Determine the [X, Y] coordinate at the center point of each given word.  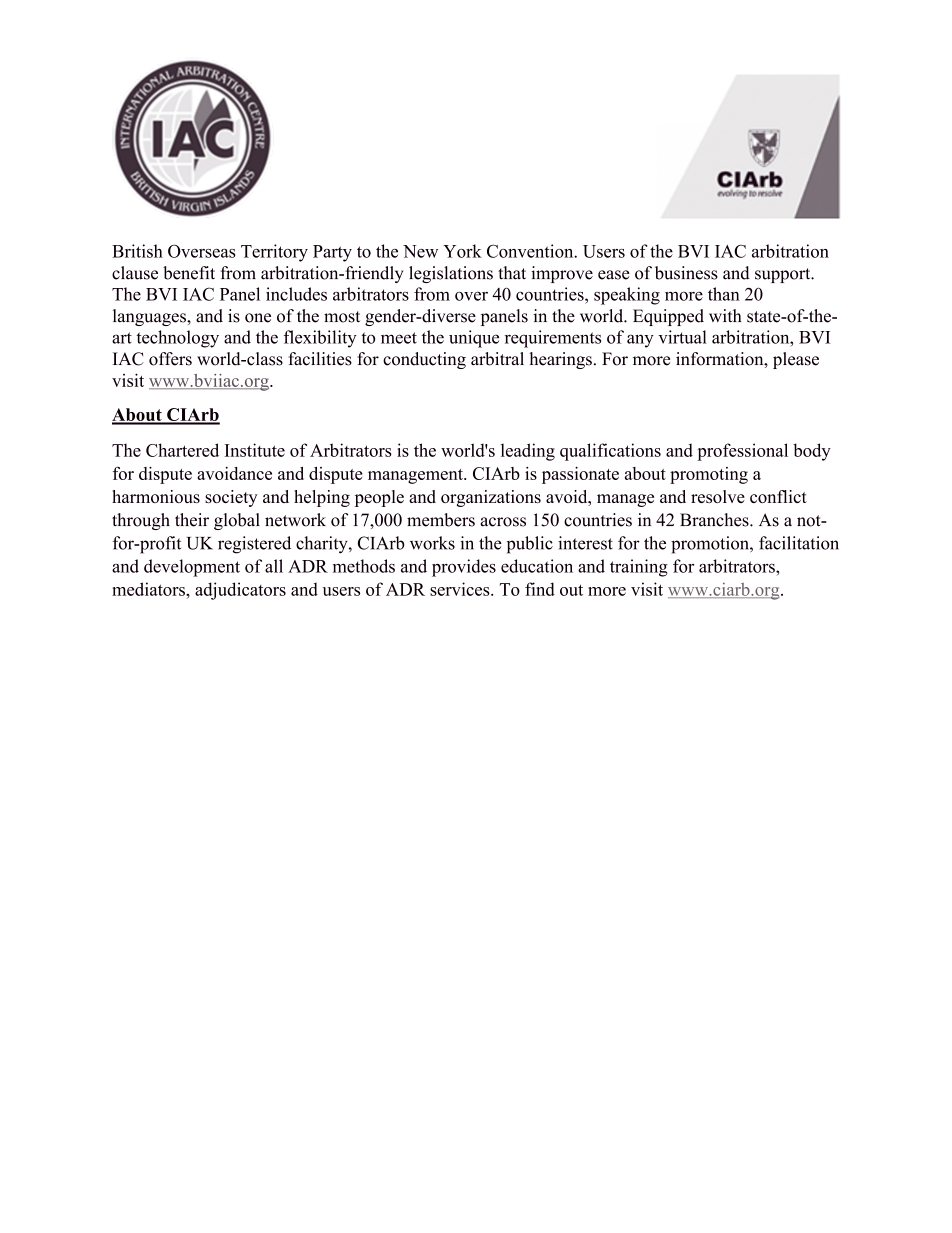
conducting [424, 360]
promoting [709, 475]
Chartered [182, 450]
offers [170, 359]
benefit [189, 273]
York [462, 251]
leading [528, 452]
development [192, 568]
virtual [682, 337]
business [686, 273]
